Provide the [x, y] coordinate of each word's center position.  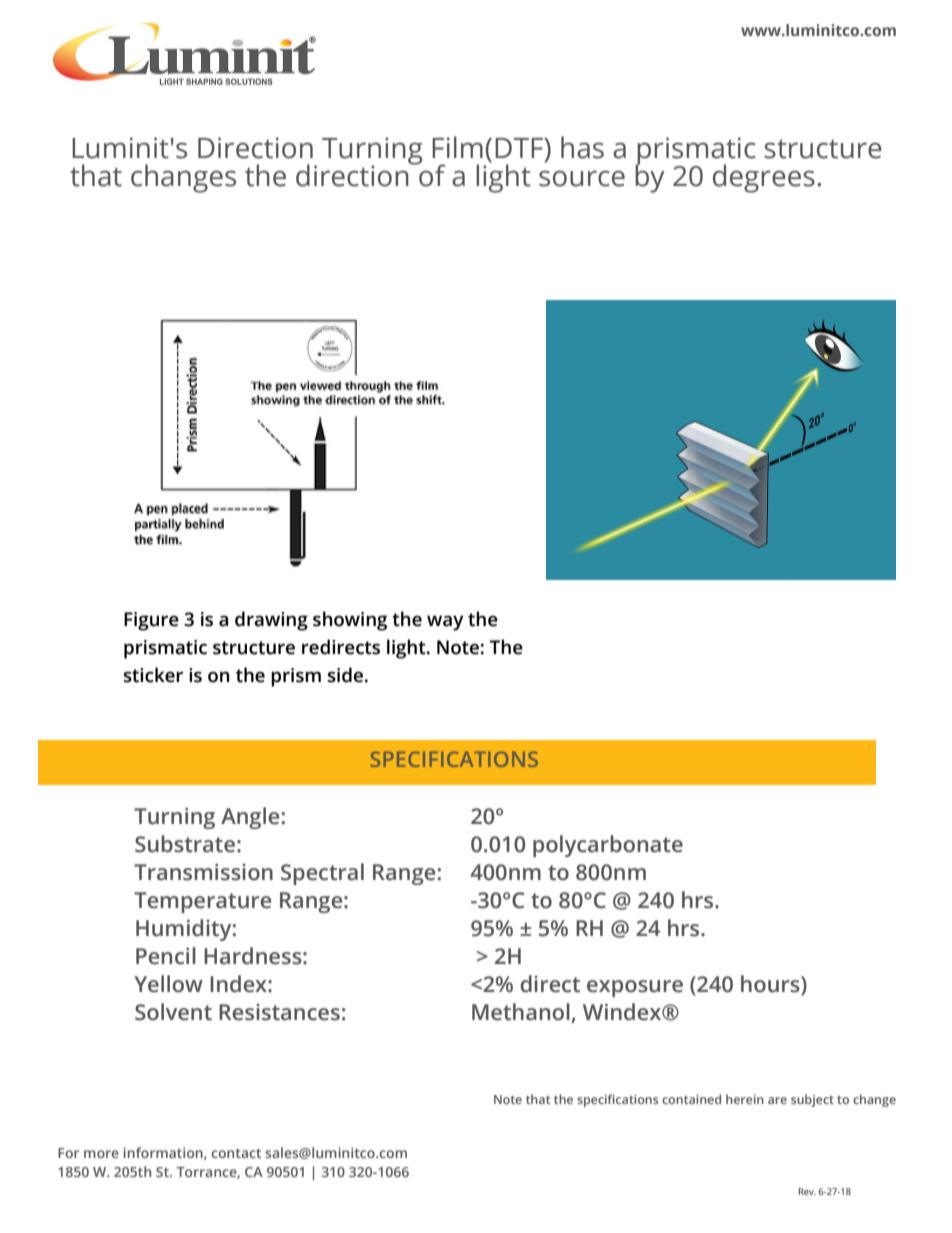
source [582, 178]
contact [236, 1153]
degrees [764, 178]
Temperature [202, 902]
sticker [153, 675]
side [345, 675]
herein [745, 1099]
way [445, 623]
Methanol [521, 1012]
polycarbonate [608, 846]
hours [771, 985]
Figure [151, 621]
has [582, 147]
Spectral [322, 874]
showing [350, 621]
